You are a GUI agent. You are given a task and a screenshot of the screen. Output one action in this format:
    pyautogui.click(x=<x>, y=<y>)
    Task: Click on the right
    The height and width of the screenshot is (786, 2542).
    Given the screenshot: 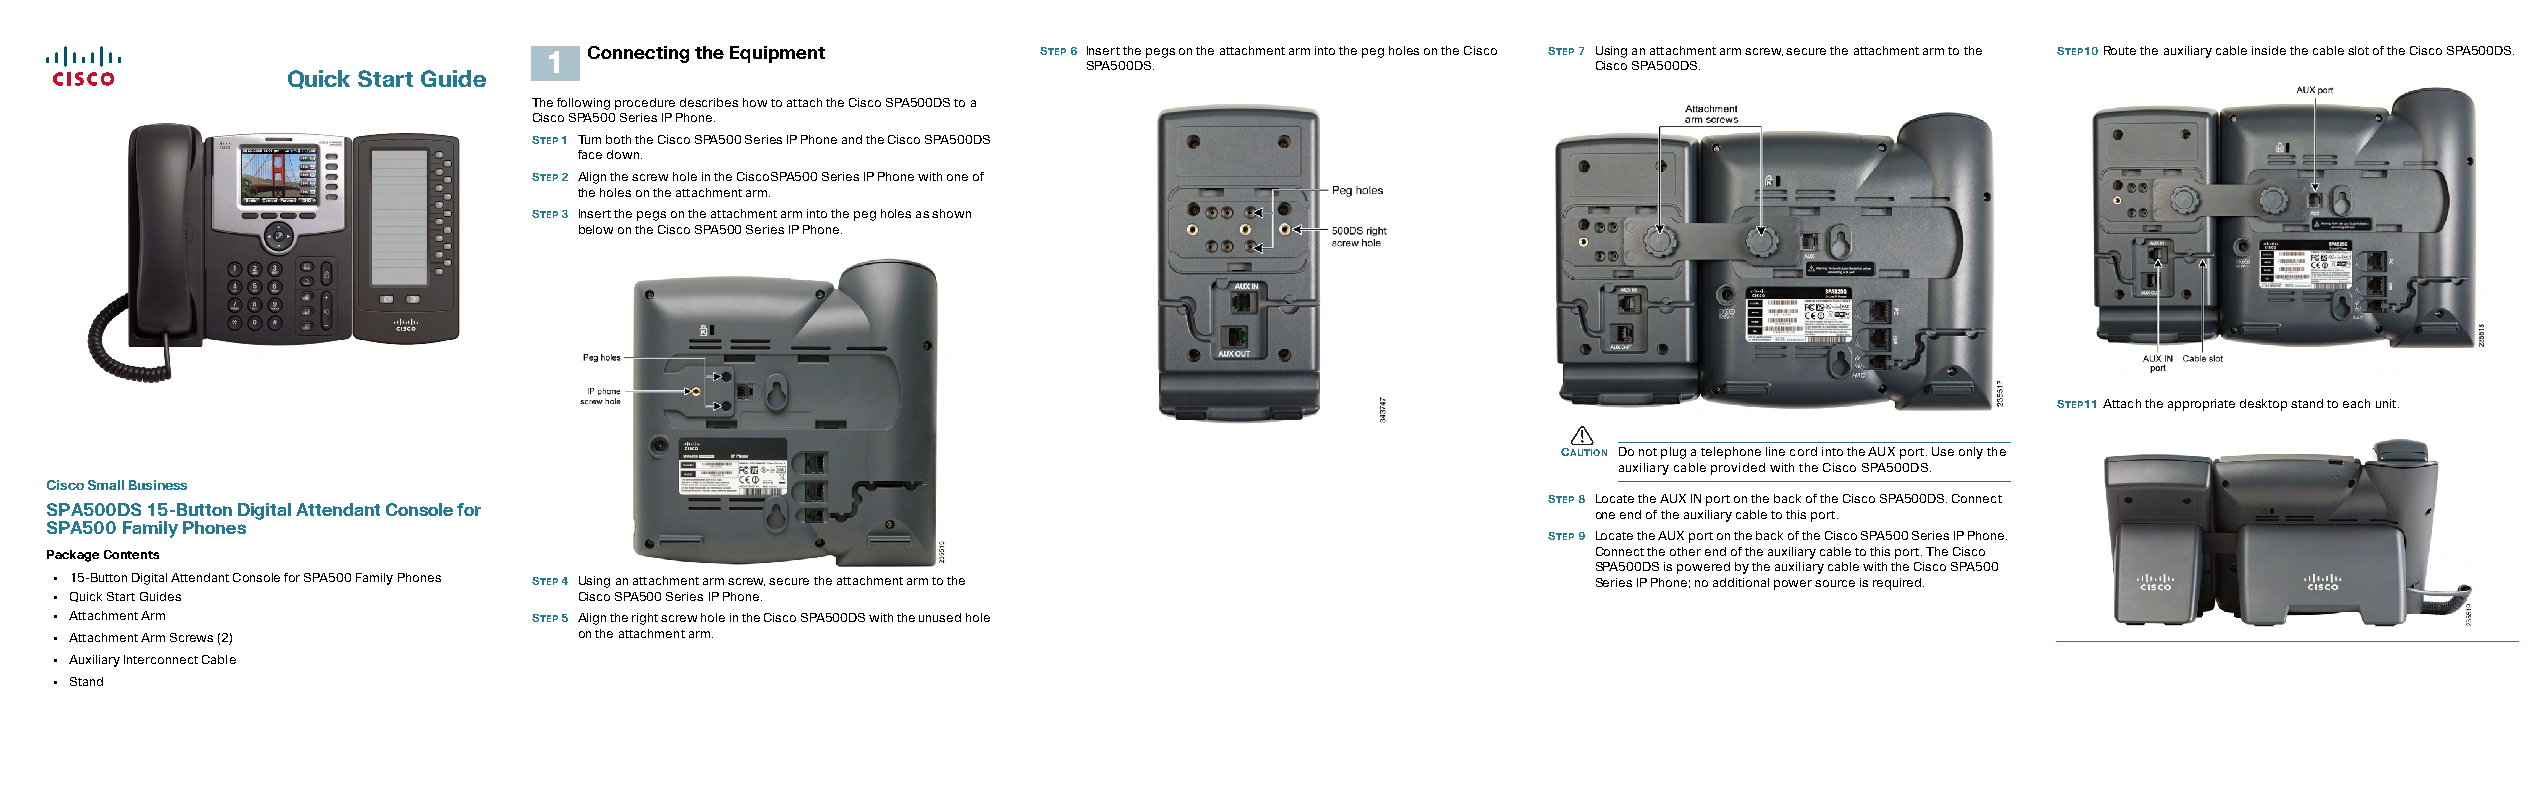 What is the action you would take?
    pyautogui.click(x=645, y=619)
